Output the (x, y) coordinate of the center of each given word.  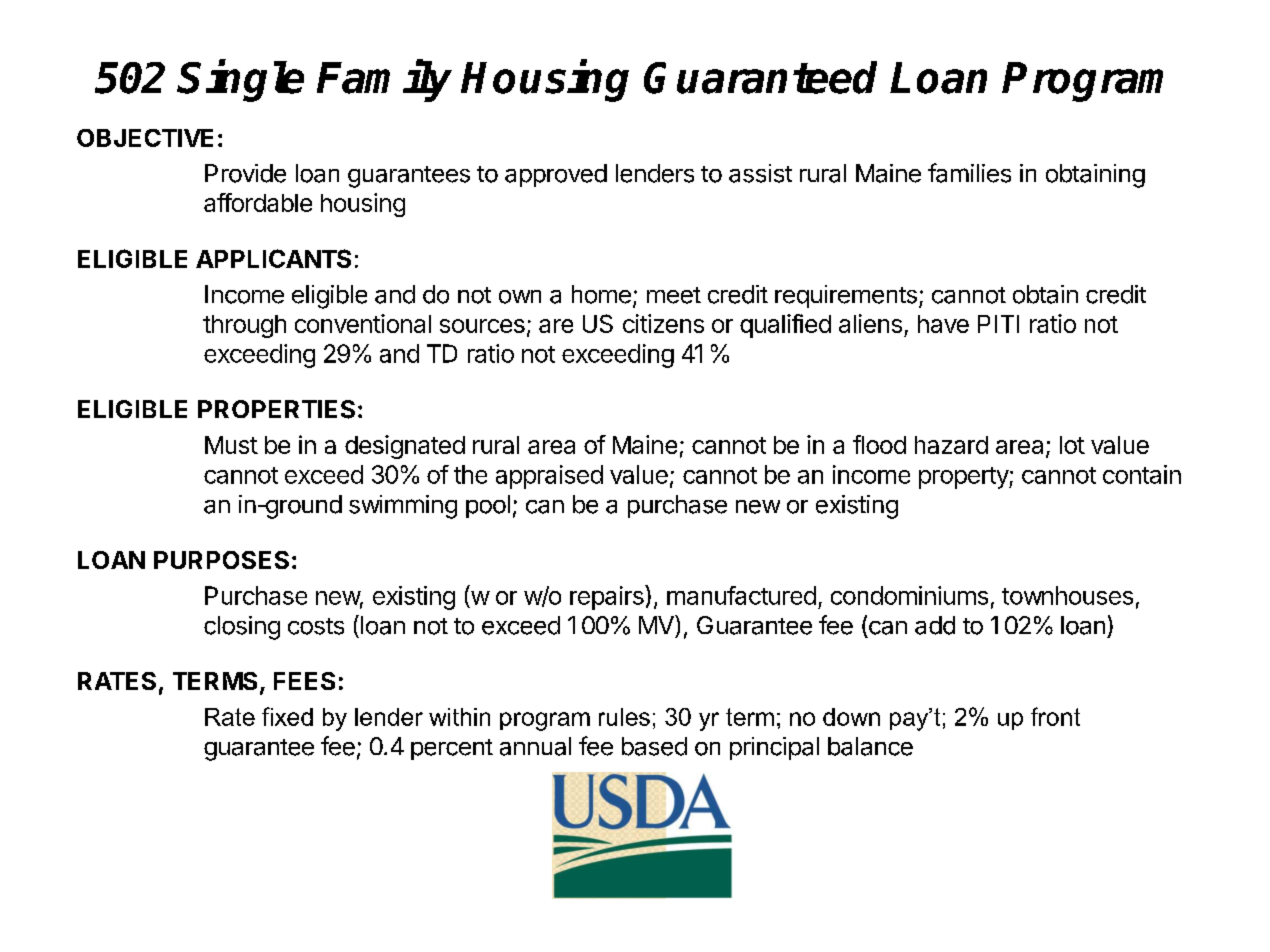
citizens (663, 323)
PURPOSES (221, 560)
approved (556, 175)
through (244, 326)
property (964, 478)
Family (384, 81)
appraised (549, 477)
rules (624, 717)
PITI (998, 324)
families (969, 173)
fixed (287, 716)
